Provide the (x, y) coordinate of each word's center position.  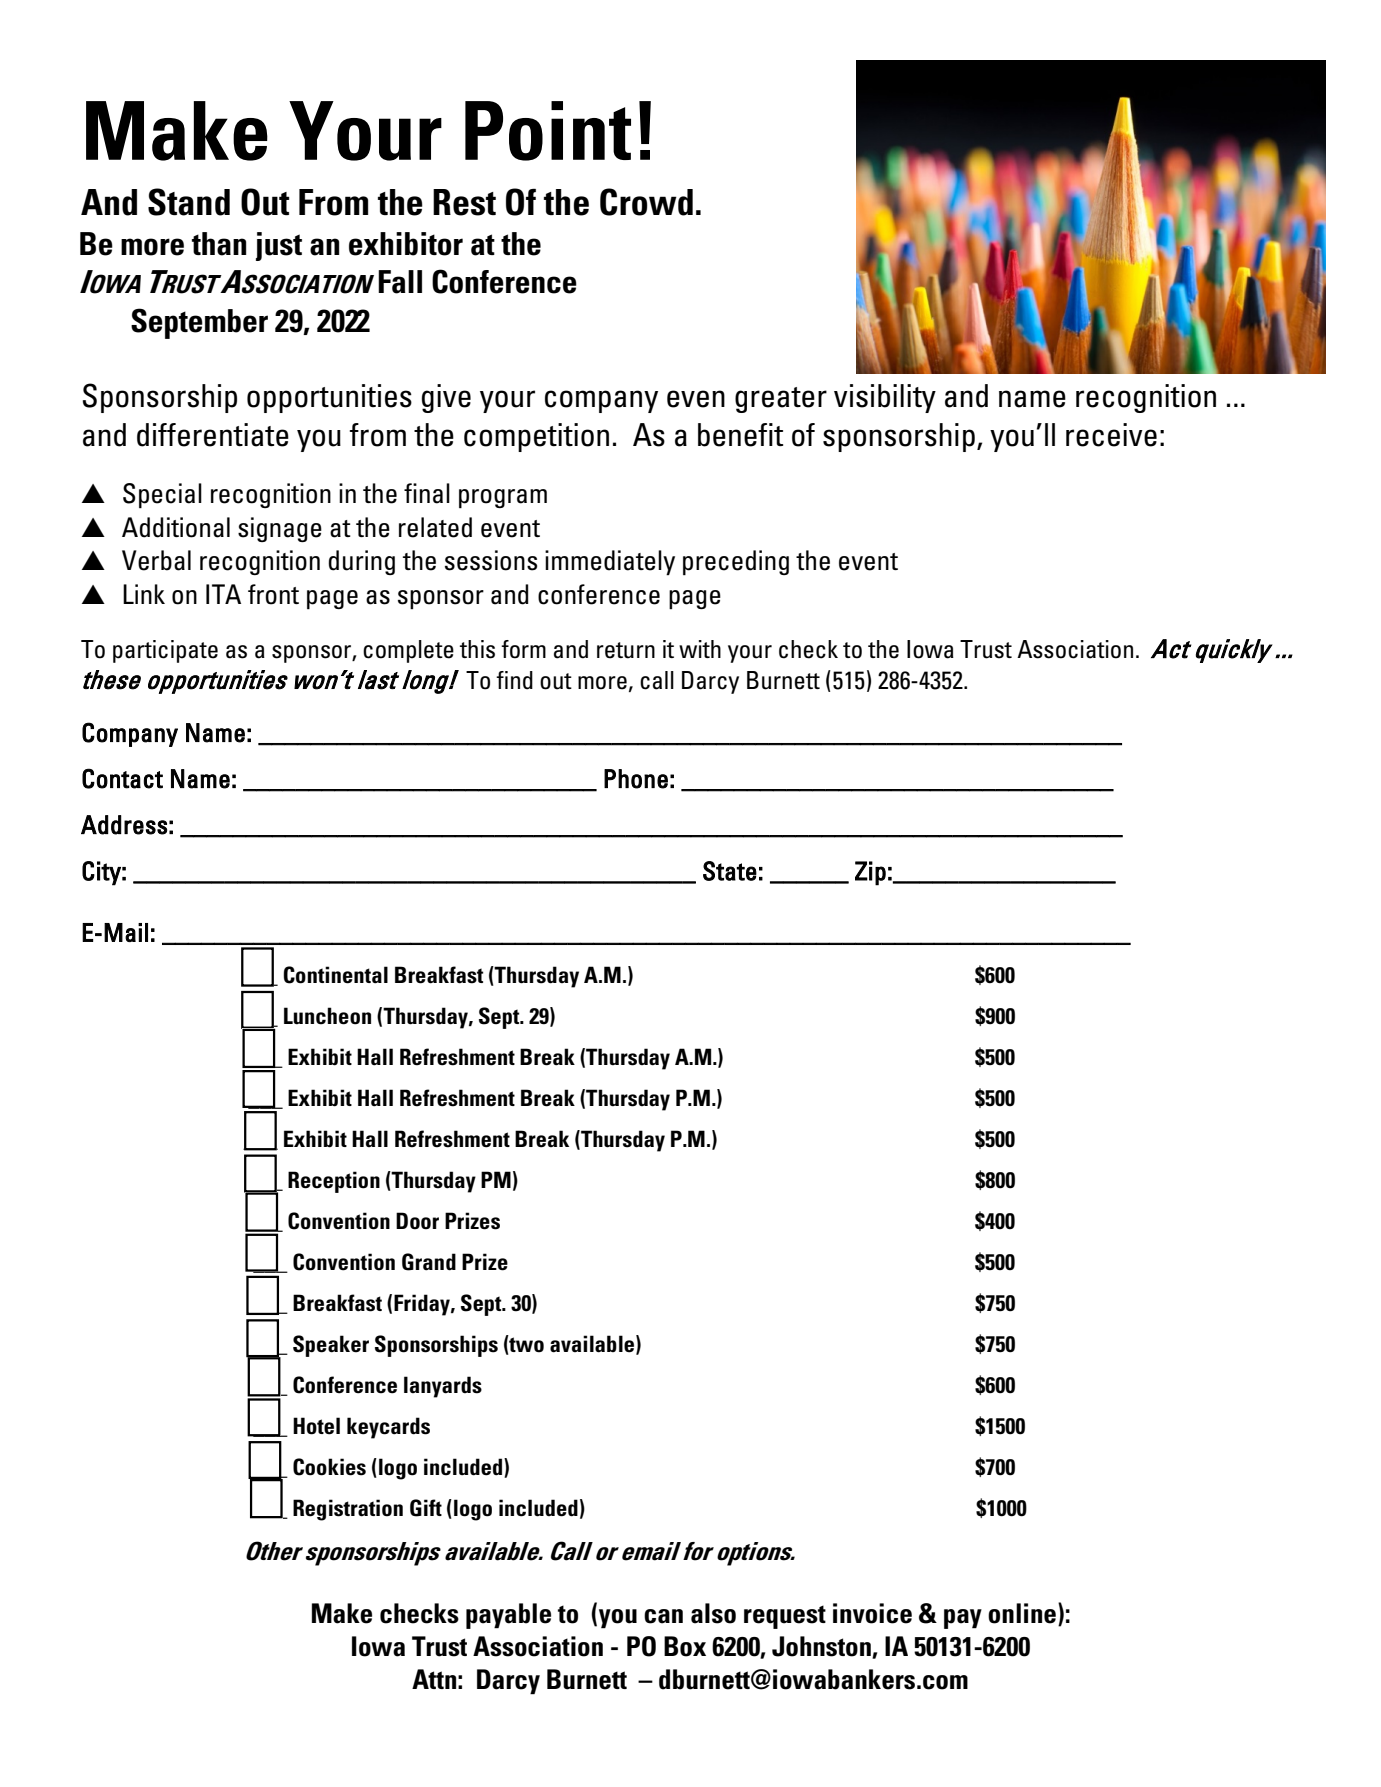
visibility (885, 398)
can (663, 1616)
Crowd (646, 202)
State (730, 871)
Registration (348, 1510)
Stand (189, 202)
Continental (335, 975)
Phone (636, 779)
